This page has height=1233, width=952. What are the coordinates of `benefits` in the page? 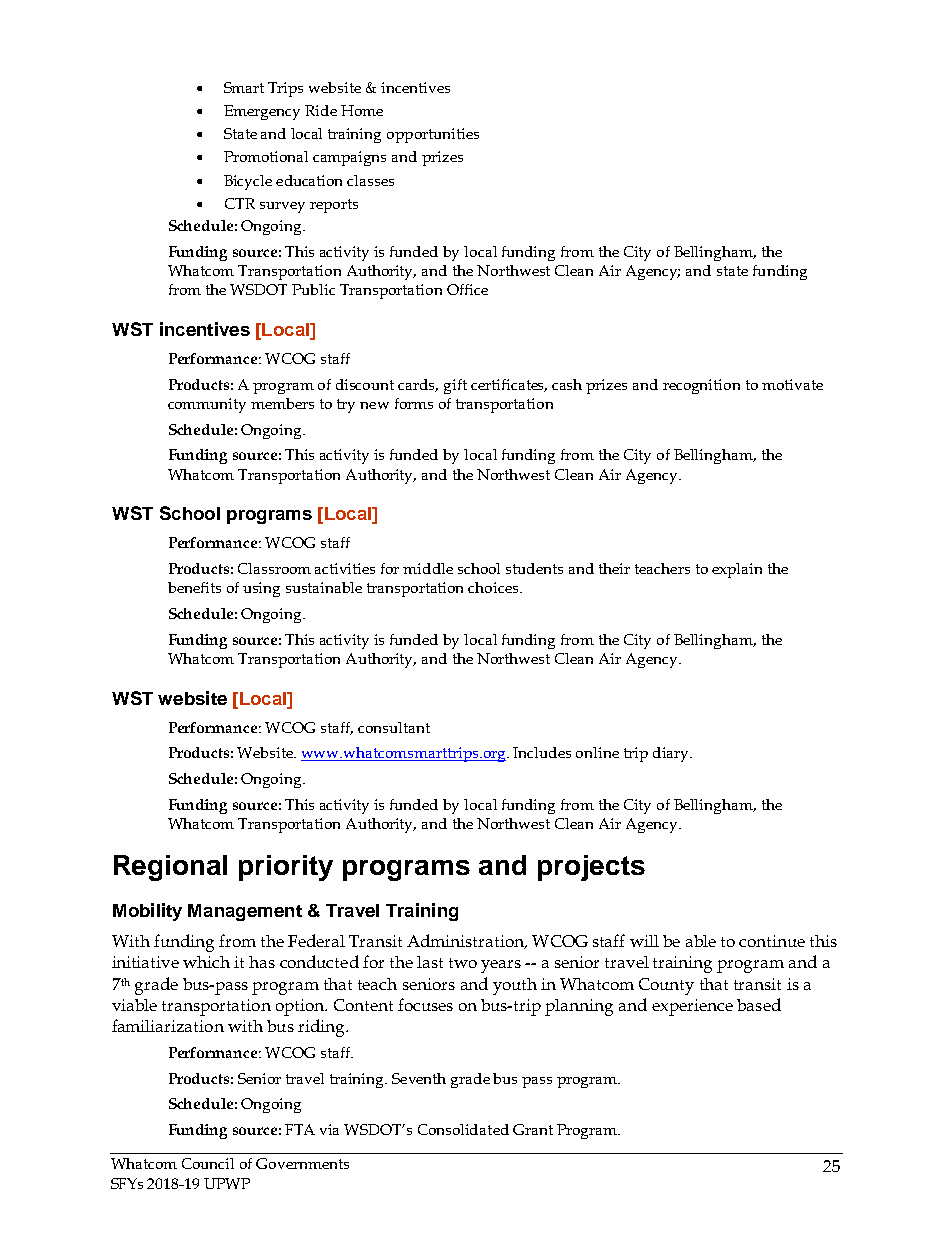 It's located at (194, 587).
